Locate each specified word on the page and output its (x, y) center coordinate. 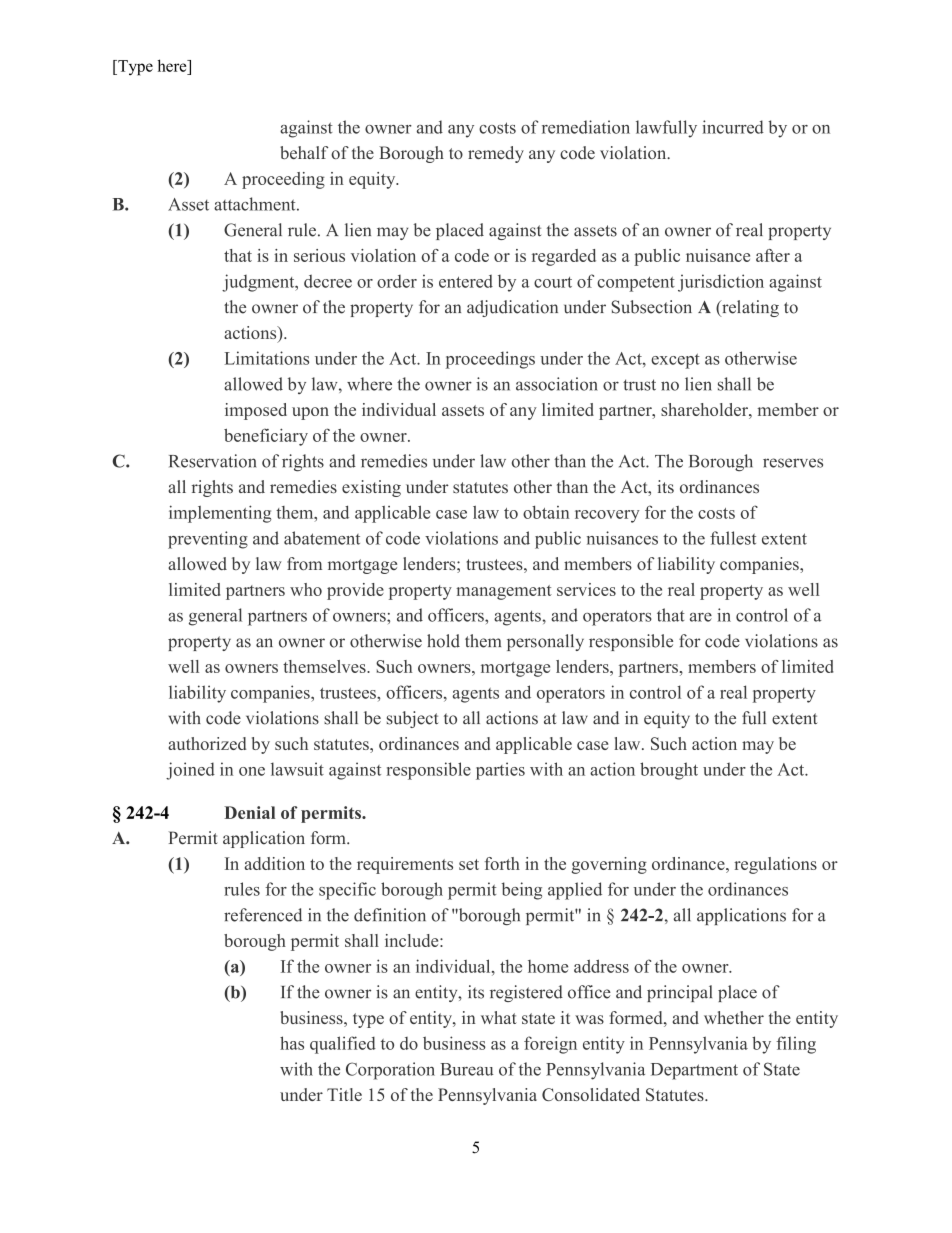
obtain (546, 512)
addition (275, 863)
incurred (733, 127)
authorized (207, 743)
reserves (793, 463)
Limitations (267, 358)
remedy (496, 154)
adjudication (512, 308)
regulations (775, 865)
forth (502, 863)
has (292, 1043)
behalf (304, 152)
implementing (220, 514)
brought (669, 771)
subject (412, 719)
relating (749, 308)
